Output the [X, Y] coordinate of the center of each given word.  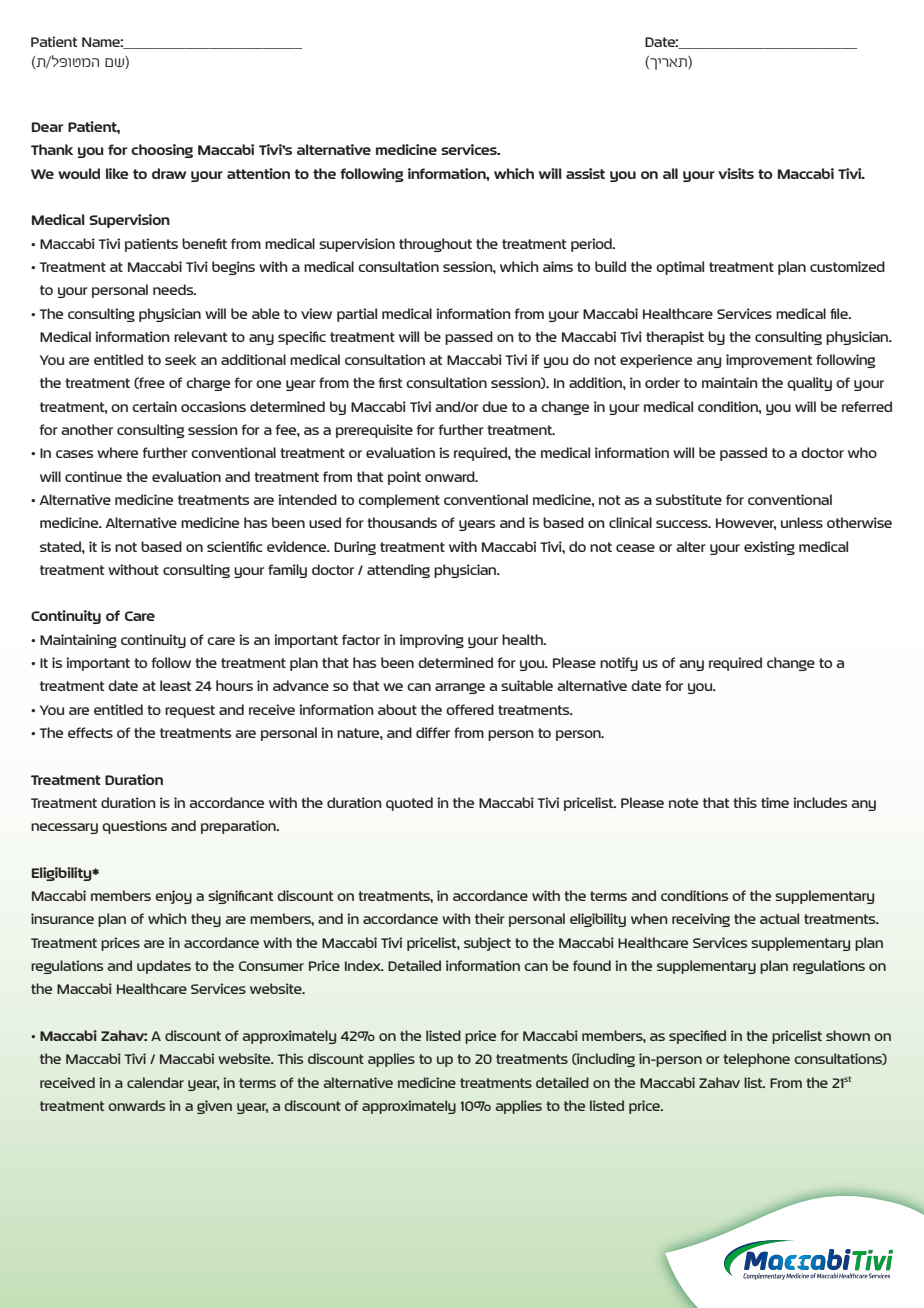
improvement [769, 361]
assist [585, 173]
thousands [402, 522]
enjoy [173, 897]
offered [470, 709]
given [214, 1107]
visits [736, 173]
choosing [162, 151]
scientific [235, 546]
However [746, 524]
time [775, 802]
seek [181, 359]
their [490, 918]
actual [779, 918]
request [190, 711]
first [390, 382]
